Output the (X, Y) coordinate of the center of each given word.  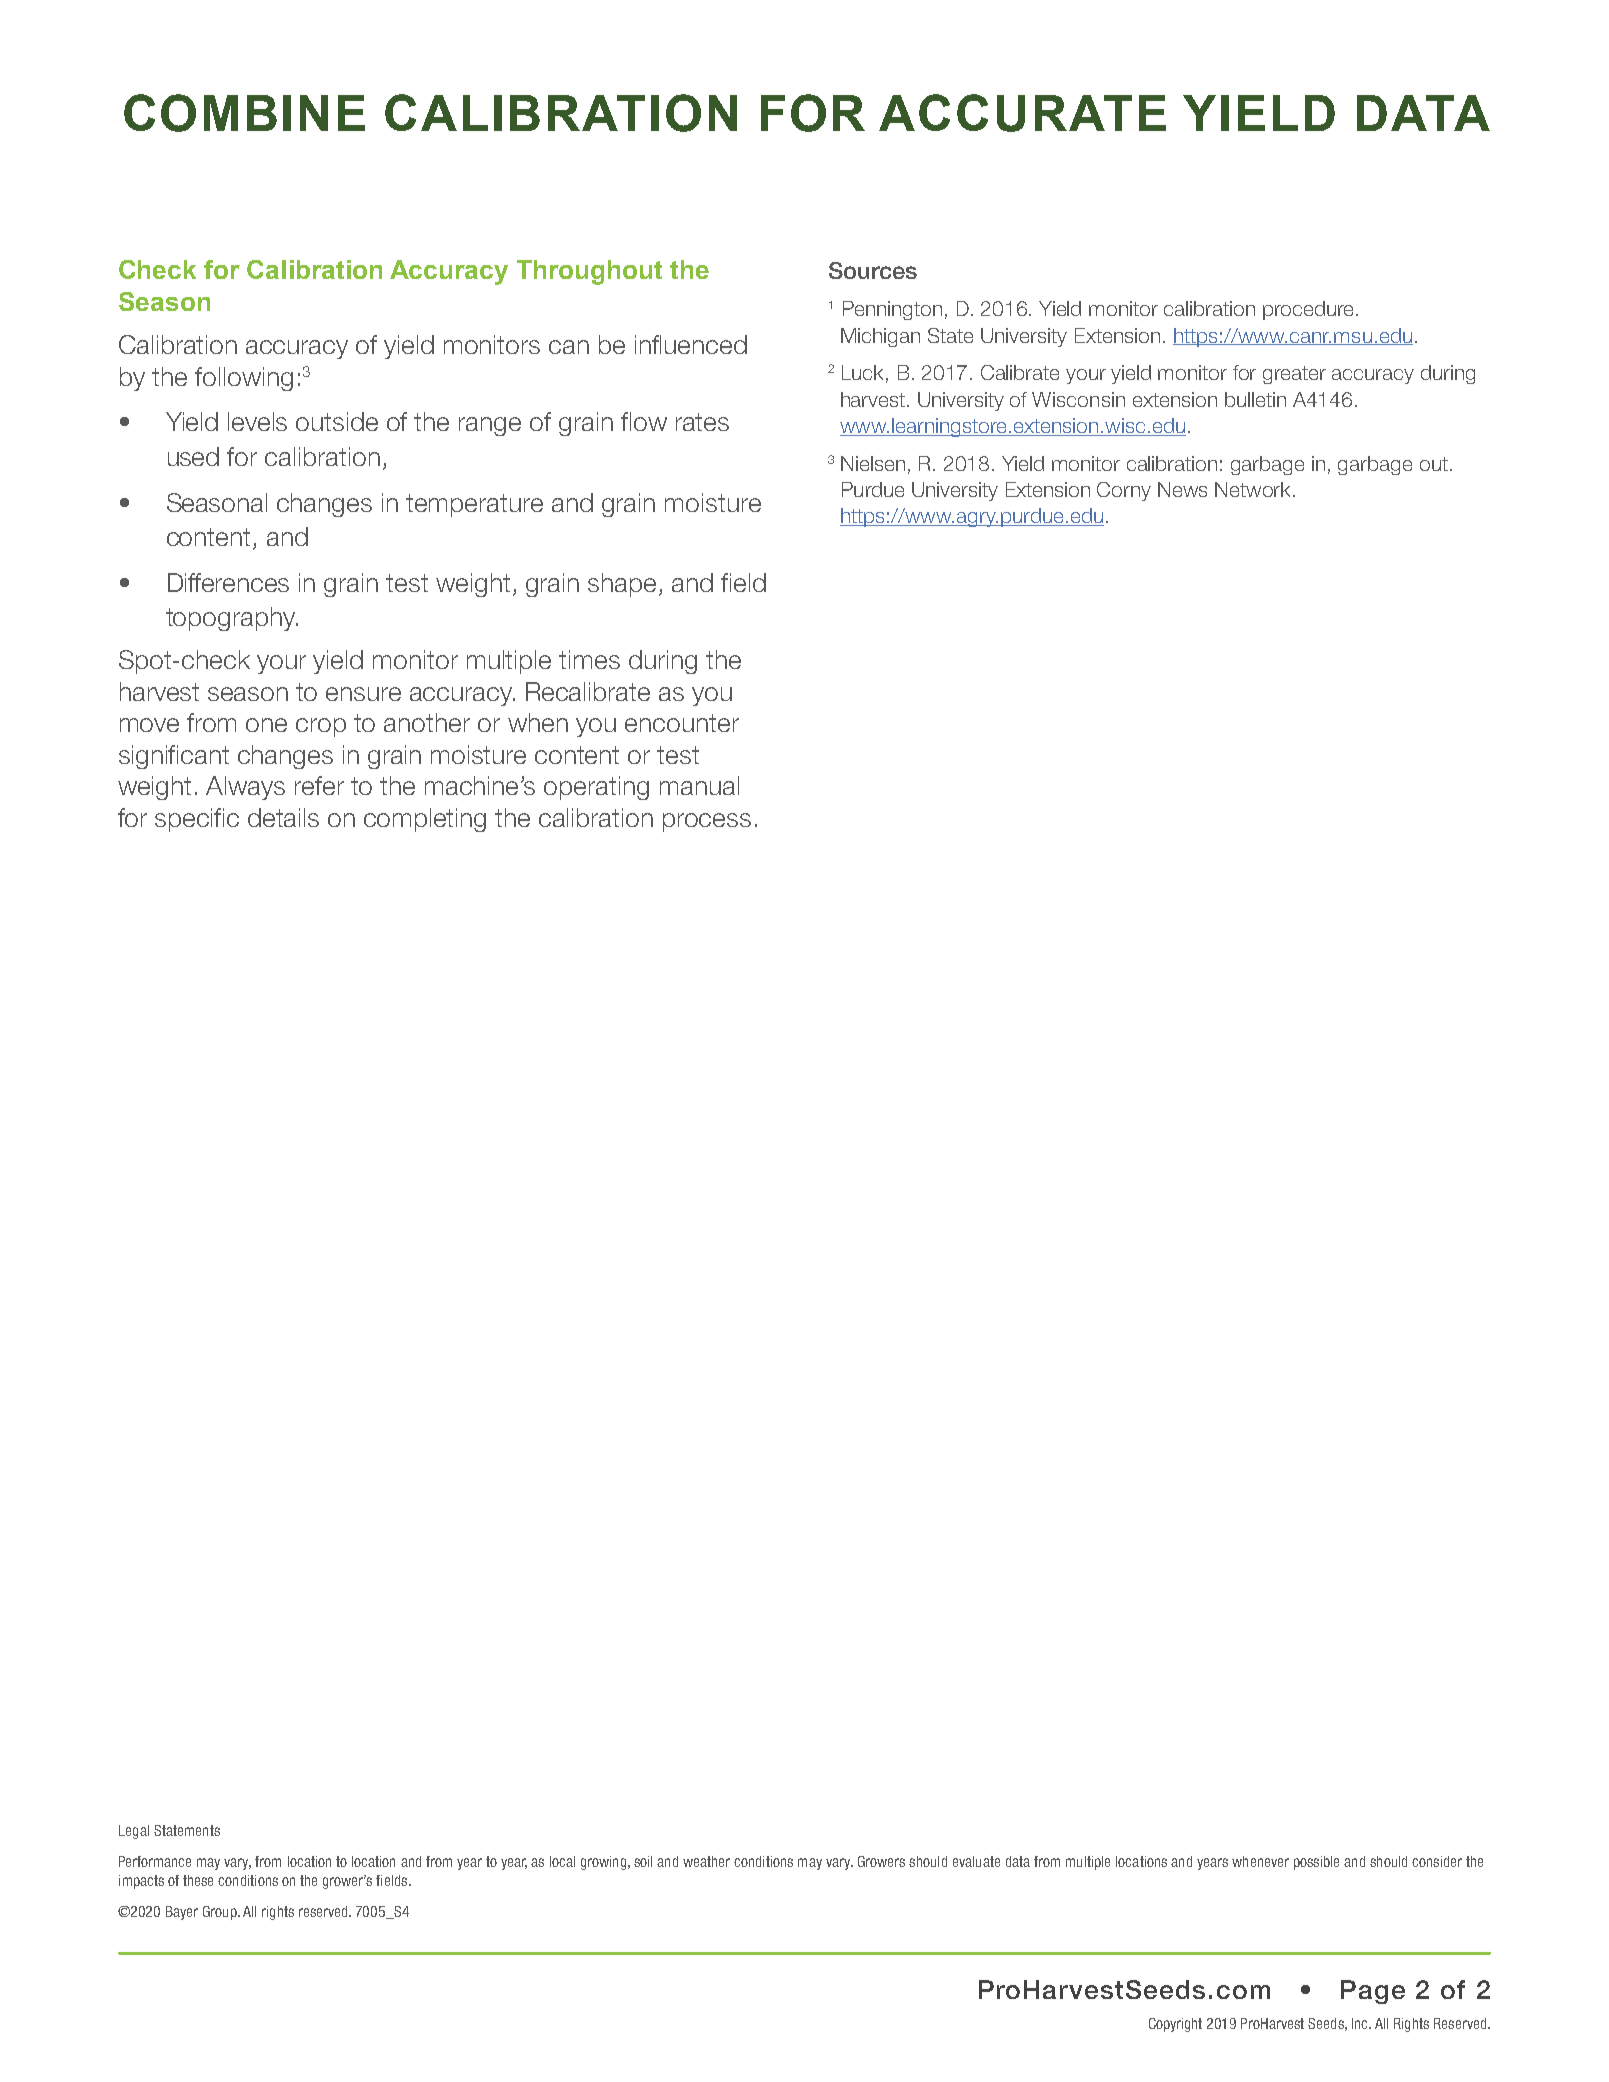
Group (221, 1913)
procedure (1310, 310)
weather (706, 1861)
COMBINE (244, 113)
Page (1373, 1992)
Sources (873, 270)
